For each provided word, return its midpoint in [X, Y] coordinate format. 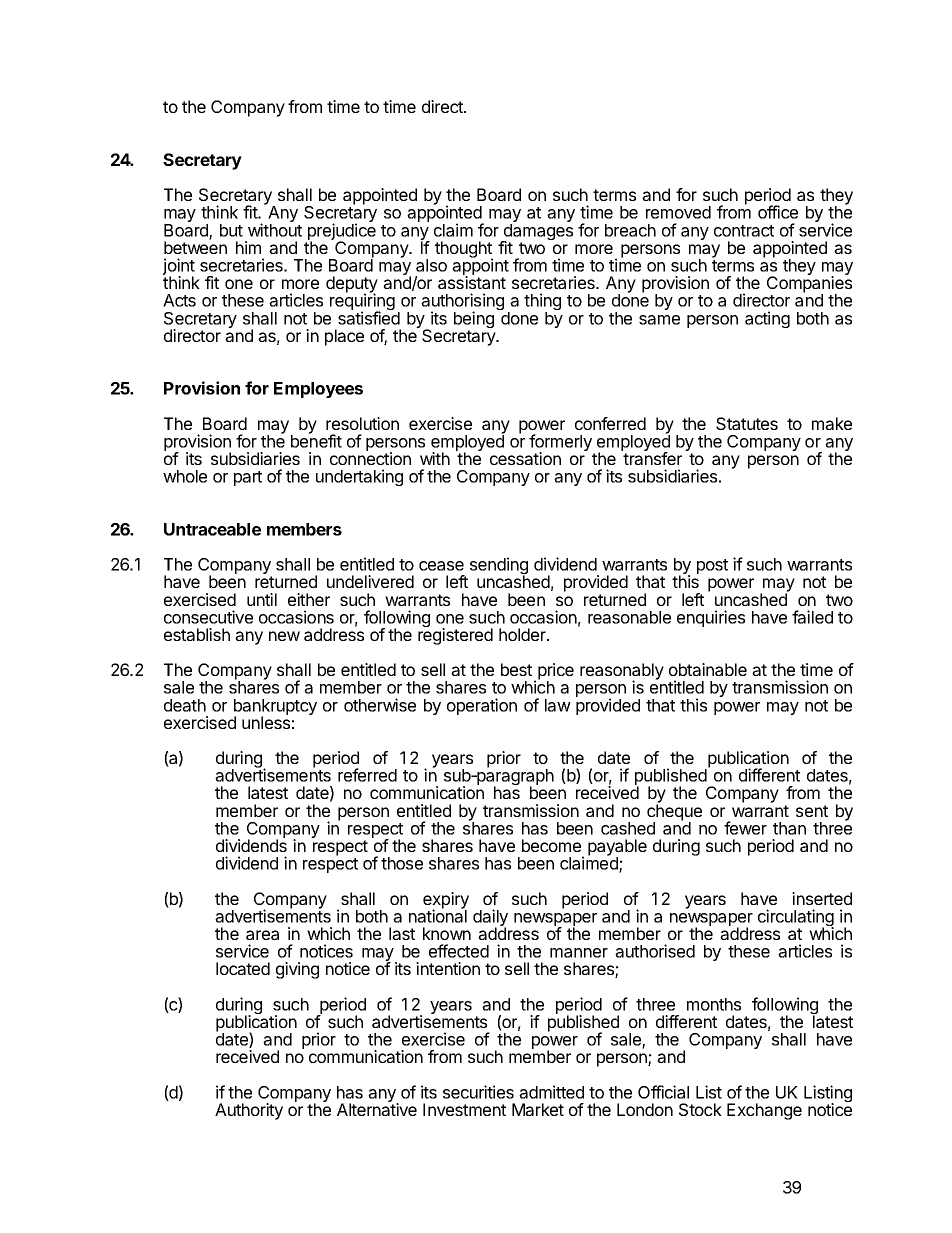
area [262, 935]
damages [537, 233]
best [516, 669]
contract [744, 231]
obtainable [708, 669]
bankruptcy [275, 708]
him [248, 247]
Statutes [747, 423]
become [551, 845]
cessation [525, 458]
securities [478, 1092]
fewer [745, 828]
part [248, 478]
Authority [249, 1111]
